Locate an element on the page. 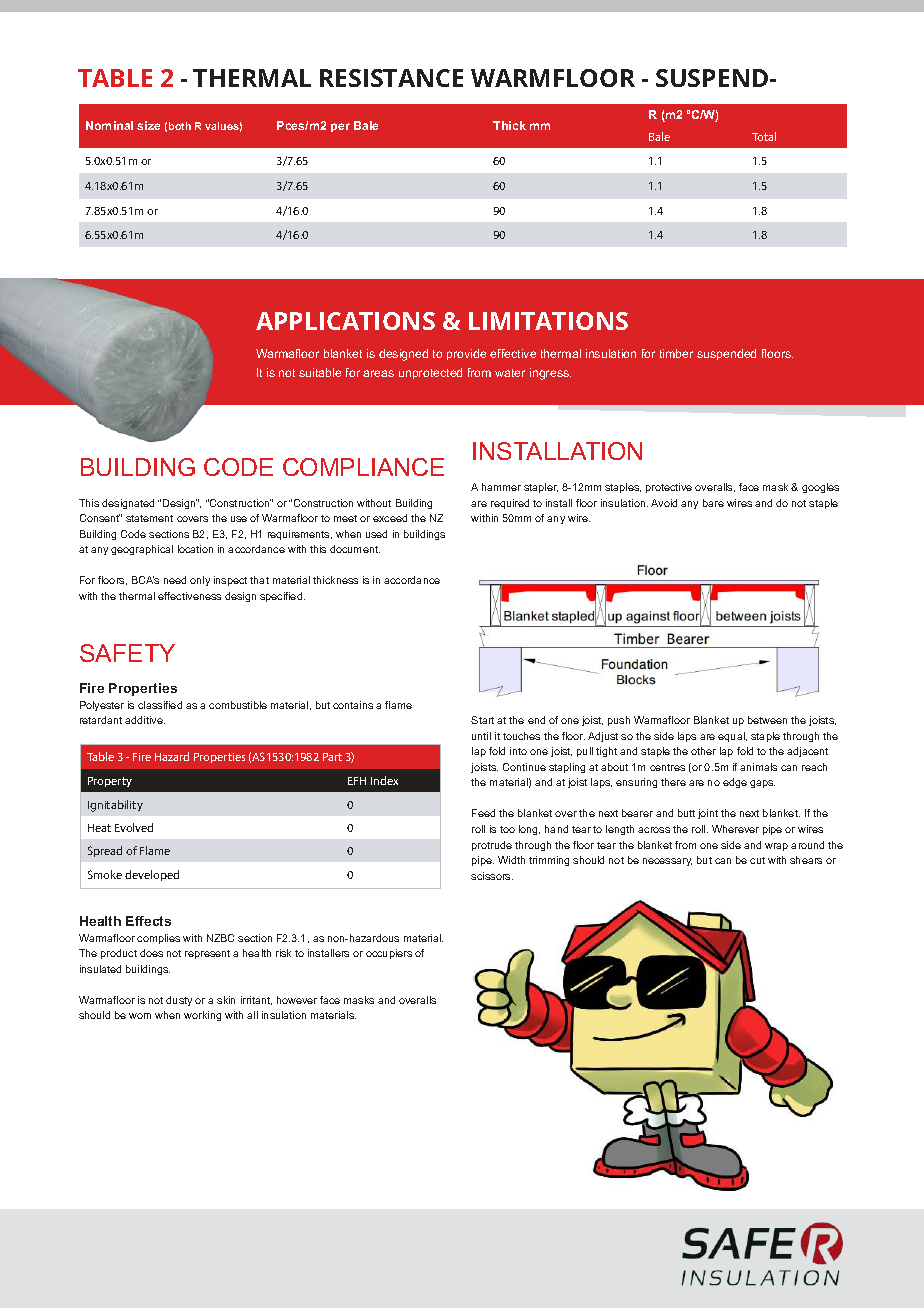 The image size is (924, 1308). dusty is located at coordinates (179, 1001).
